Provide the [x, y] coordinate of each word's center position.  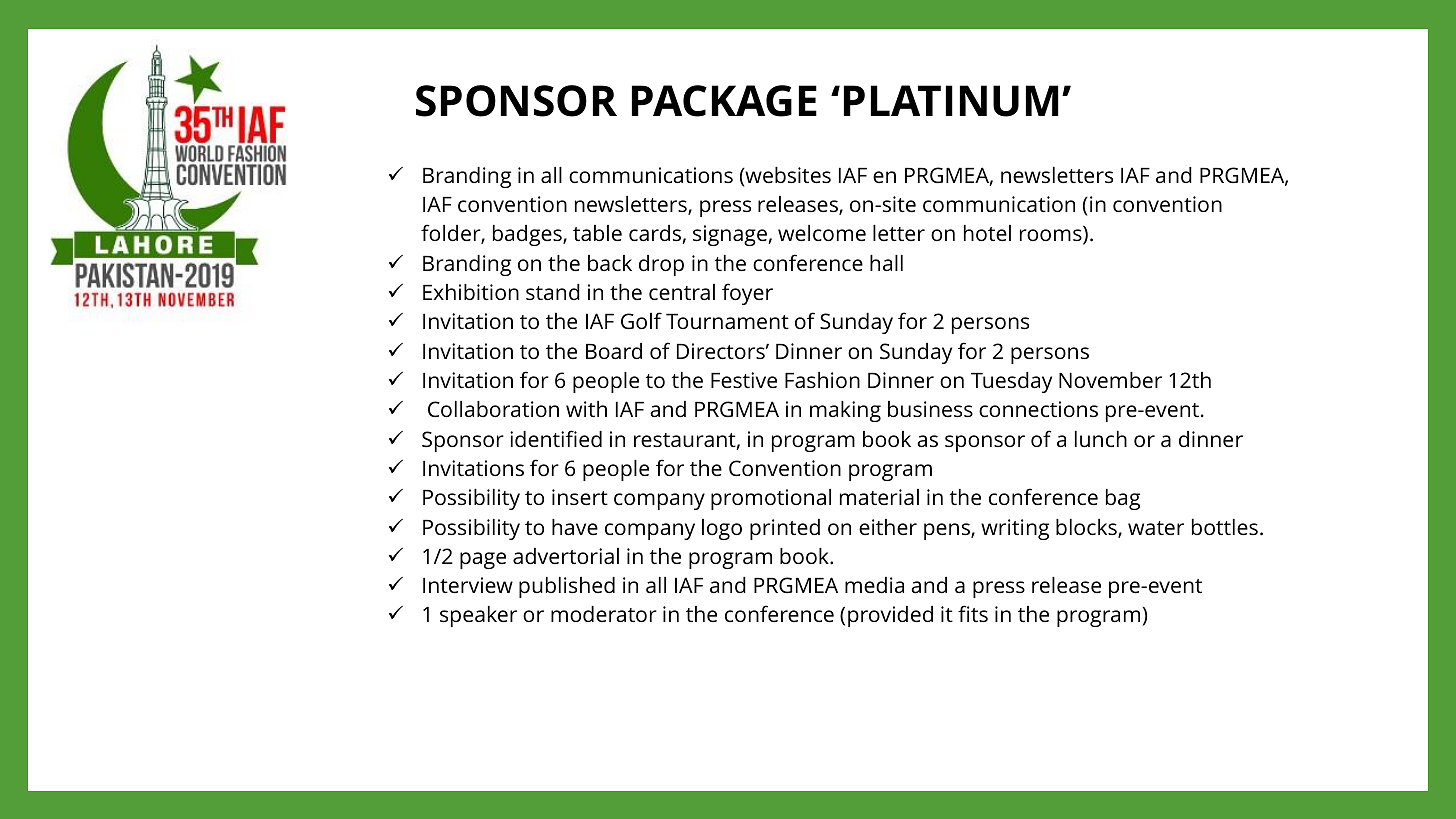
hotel [987, 233]
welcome [822, 233]
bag [1123, 499]
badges [528, 235]
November [1110, 380]
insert [580, 497]
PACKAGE [724, 101]
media [874, 585]
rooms [1052, 237]
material [879, 497]
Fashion [822, 380]
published [567, 587]
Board [614, 351]
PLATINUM [951, 101]
